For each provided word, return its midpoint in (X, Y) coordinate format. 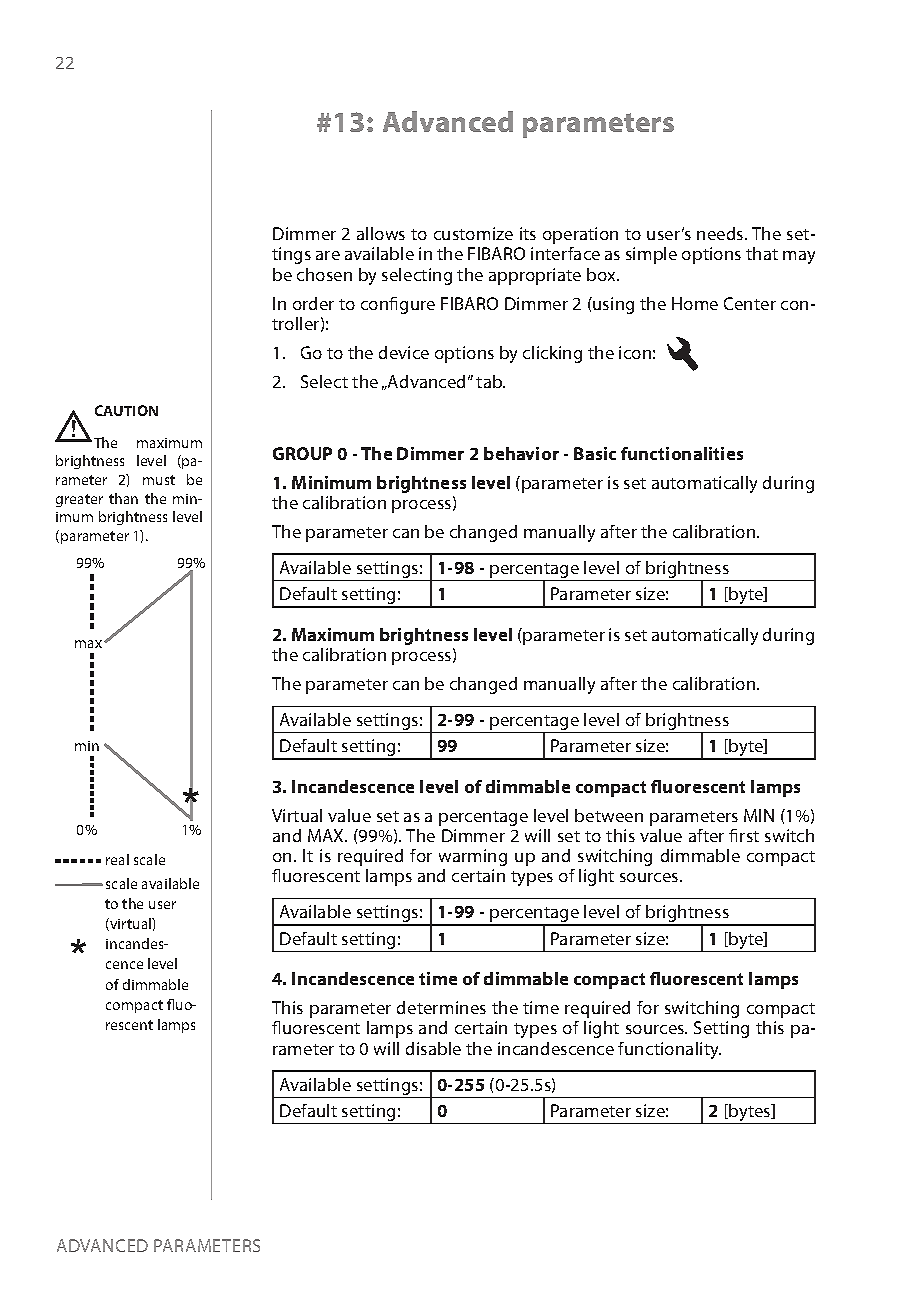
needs (721, 233)
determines (441, 1007)
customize (473, 233)
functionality (669, 1050)
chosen (324, 274)
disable (433, 1048)
